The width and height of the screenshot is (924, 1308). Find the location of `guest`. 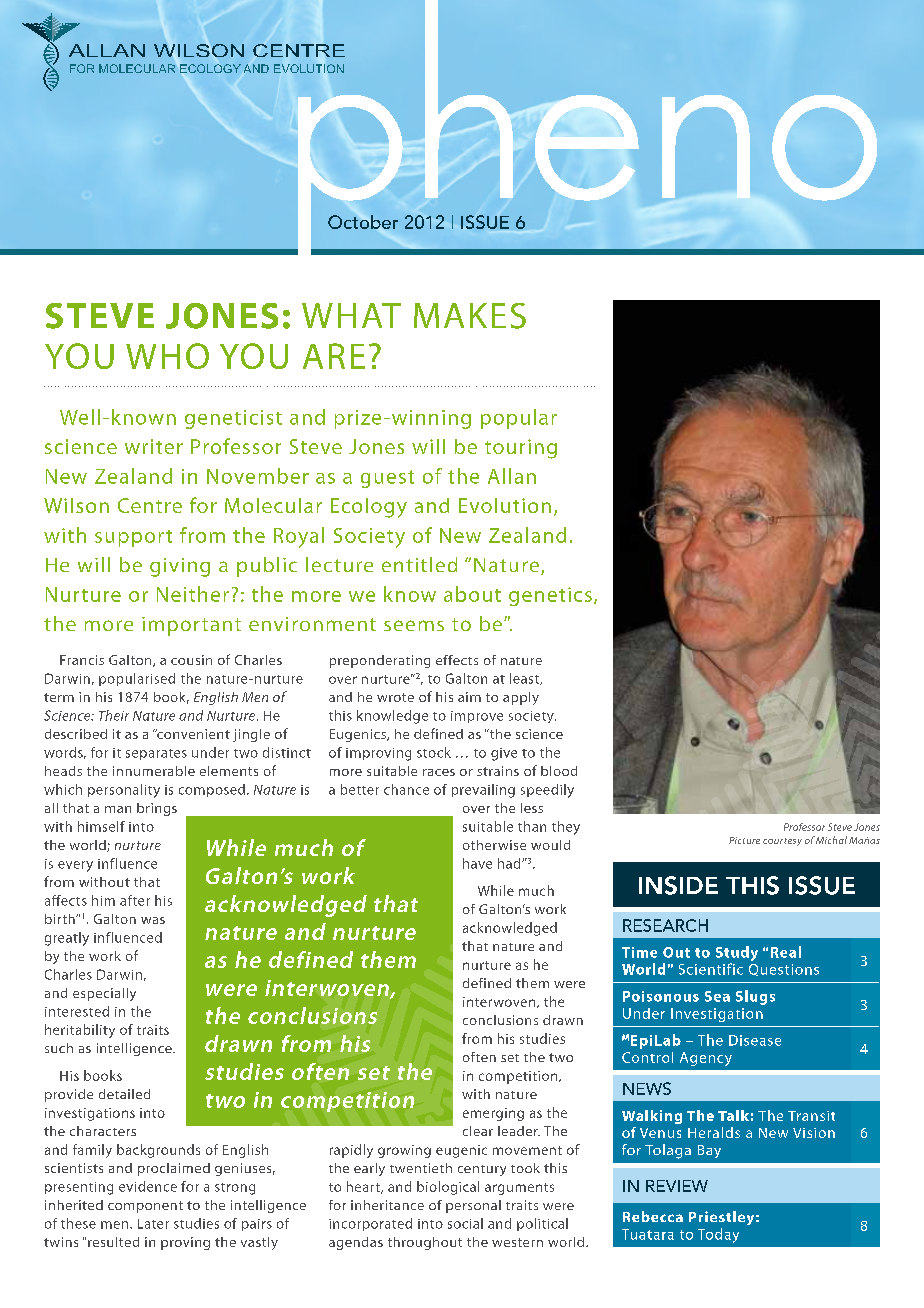

guest is located at coordinates (387, 479).
